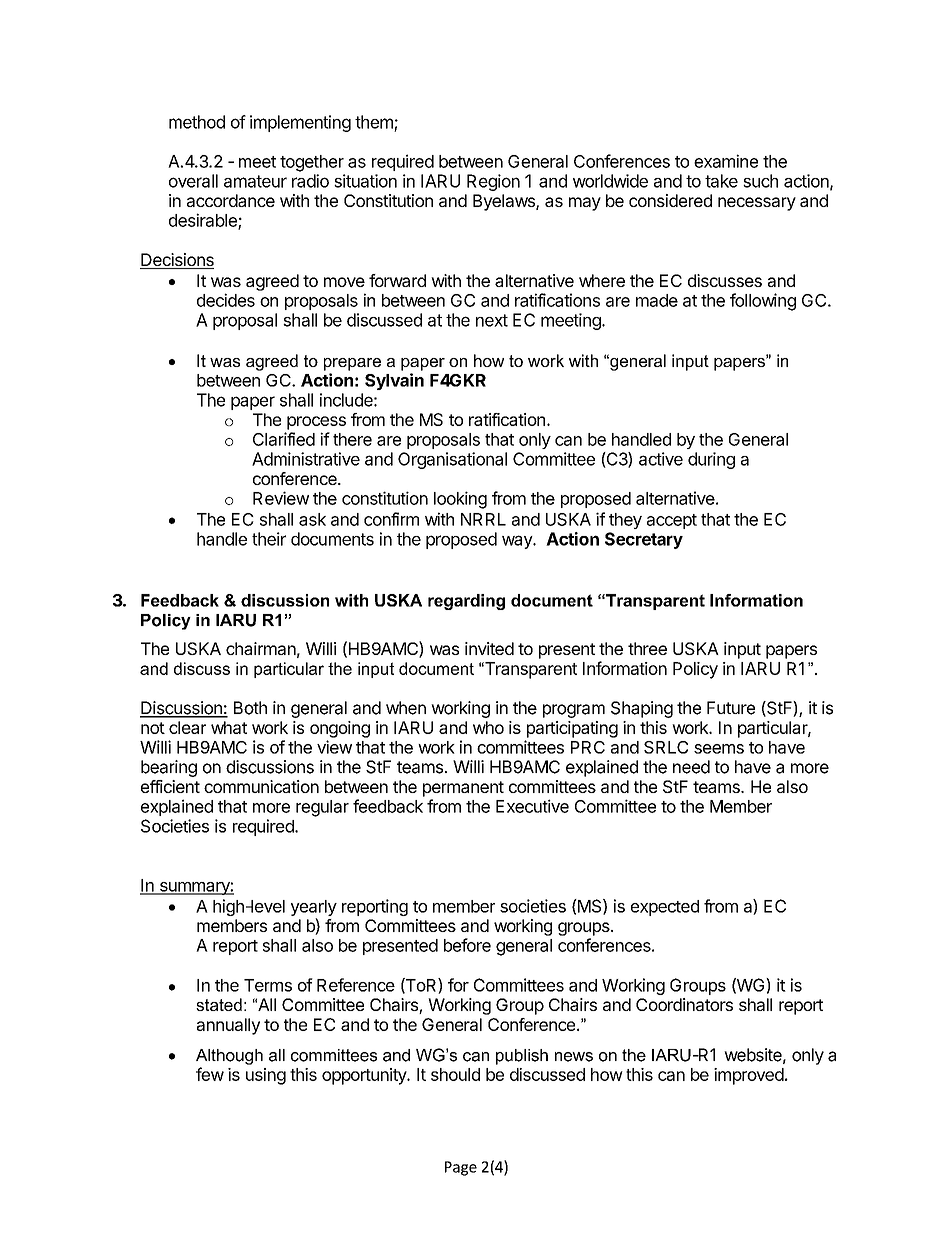 This document has width=952, height=1233. What do you see at coordinates (255, 181) in the document?
I see `amateur` at bounding box center [255, 181].
